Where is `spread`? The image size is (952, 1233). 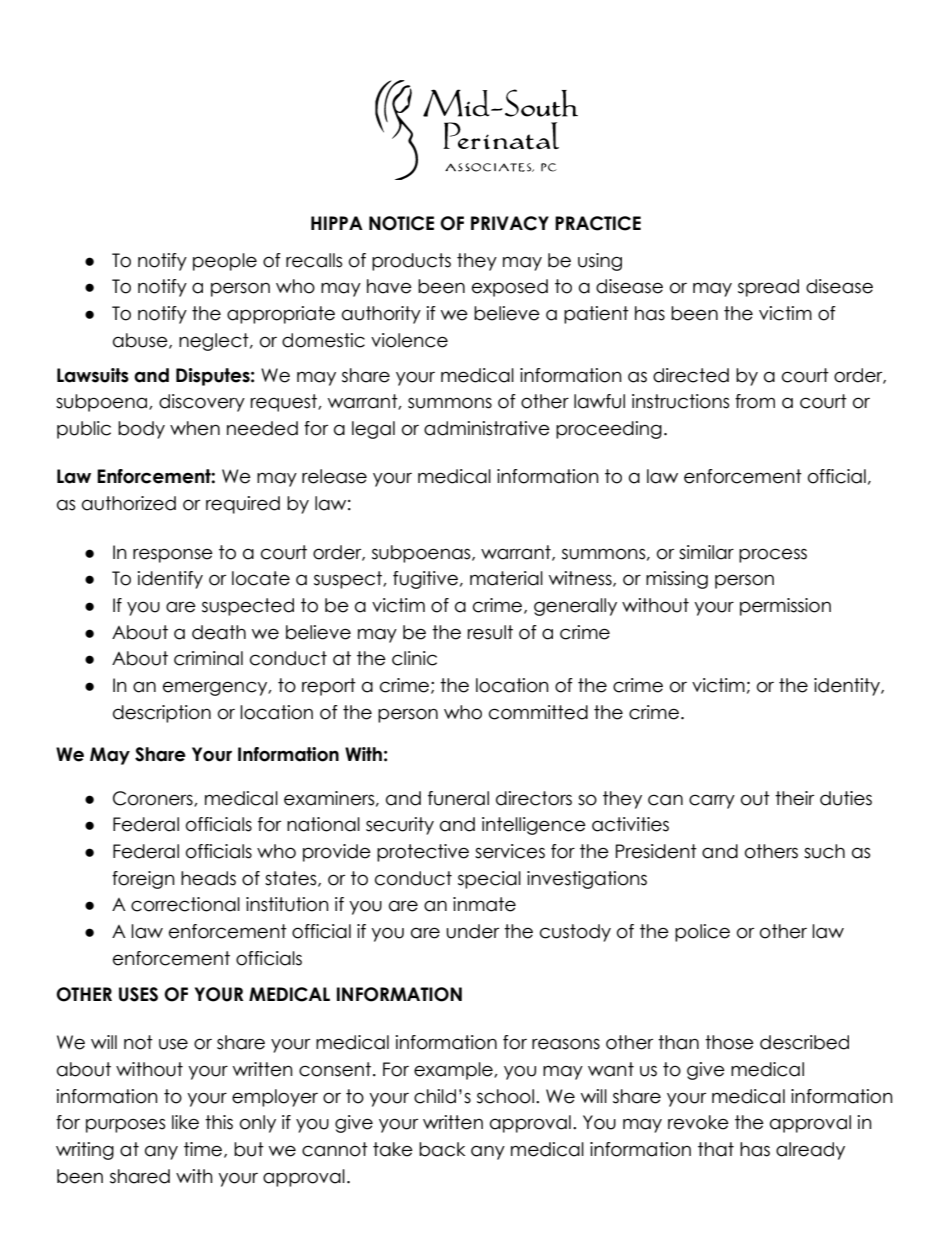 spread is located at coordinates (768, 288).
